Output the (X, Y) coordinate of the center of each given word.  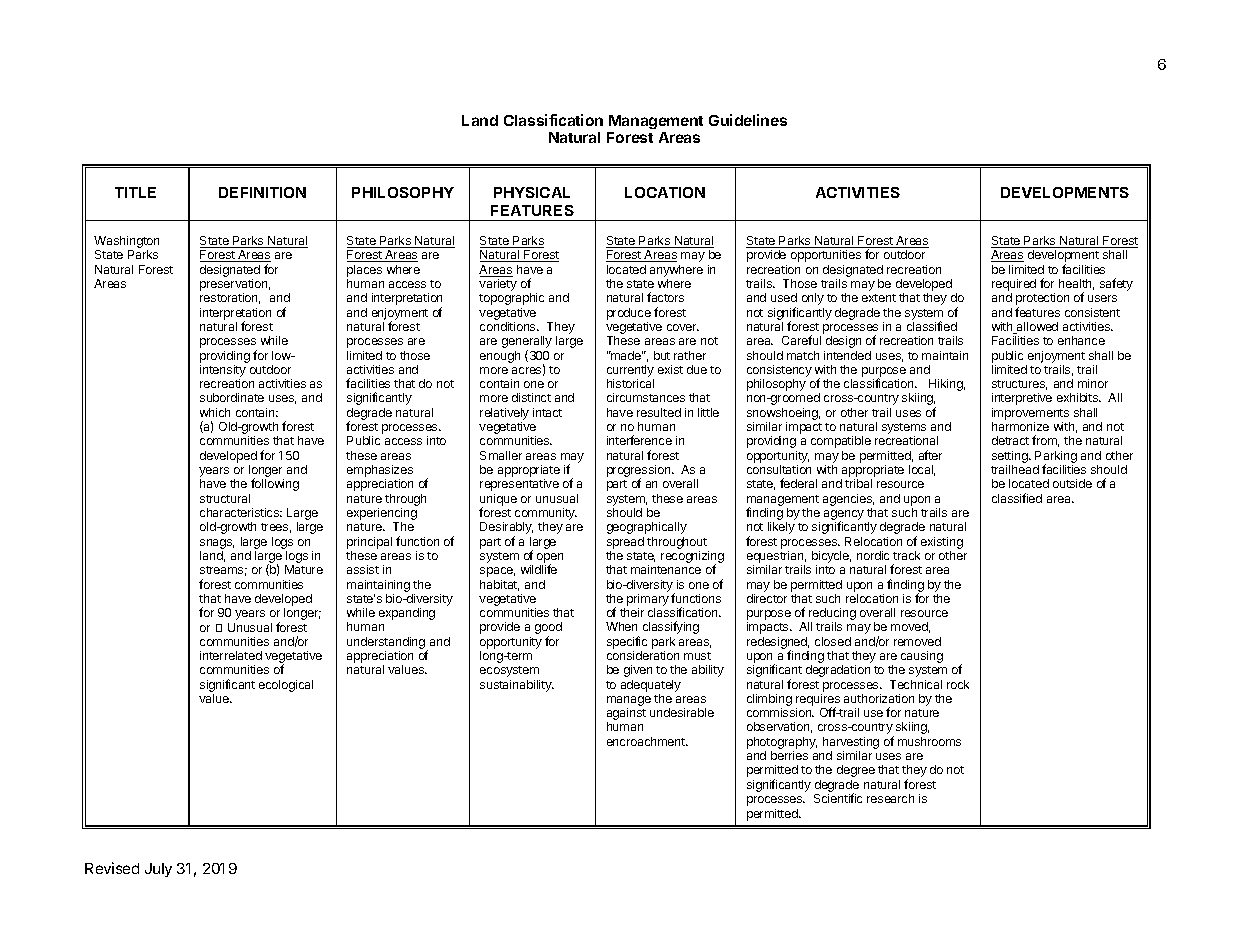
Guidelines (748, 120)
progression (640, 472)
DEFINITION (262, 192)
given (638, 671)
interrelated (231, 655)
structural (225, 498)
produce (629, 314)
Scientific (838, 798)
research (890, 798)
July (158, 870)
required (1014, 286)
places (364, 271)
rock (958, 684)
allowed (1036, 328)
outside (1072, 483)
